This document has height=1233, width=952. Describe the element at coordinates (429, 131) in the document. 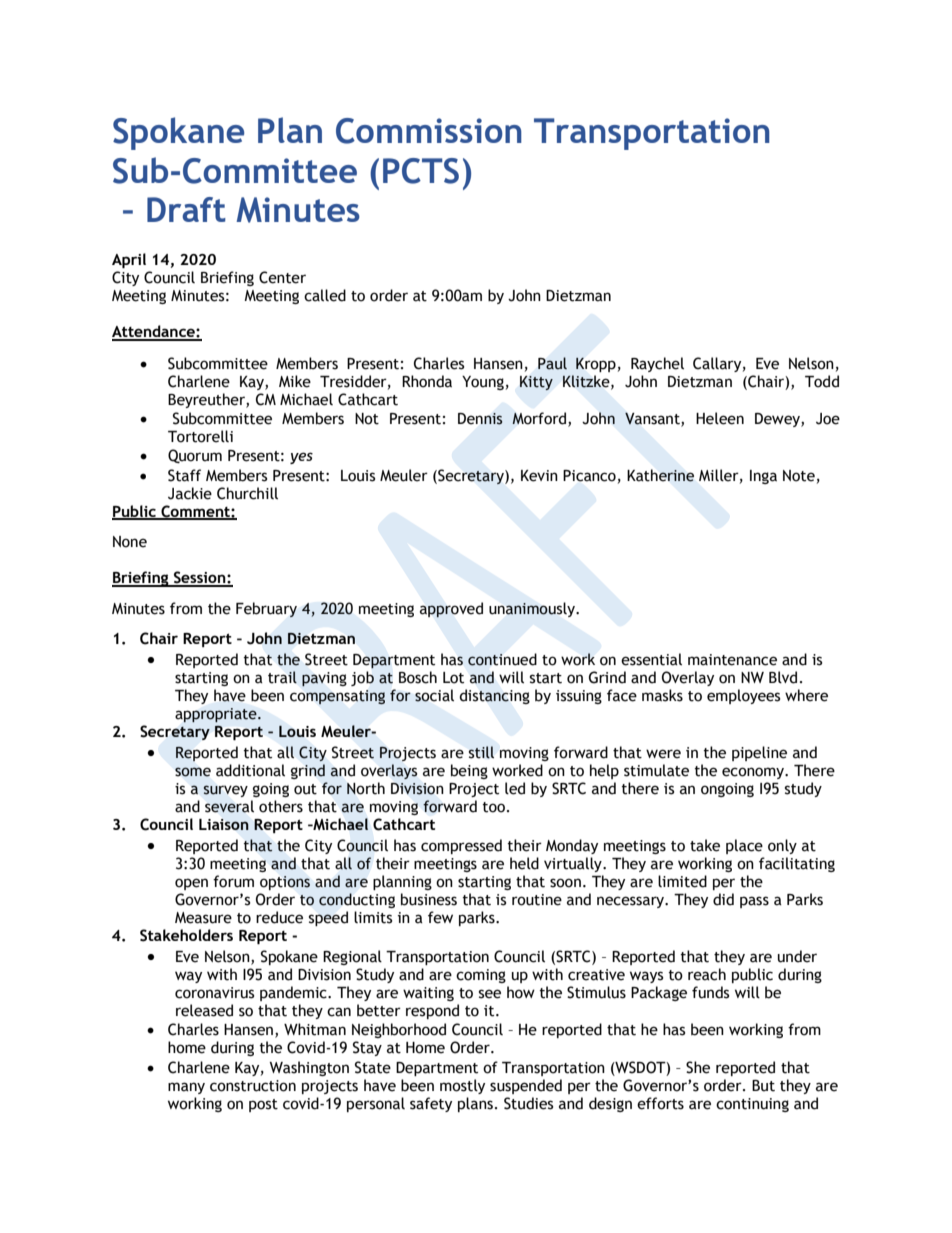

I see `Commission` at that location.
